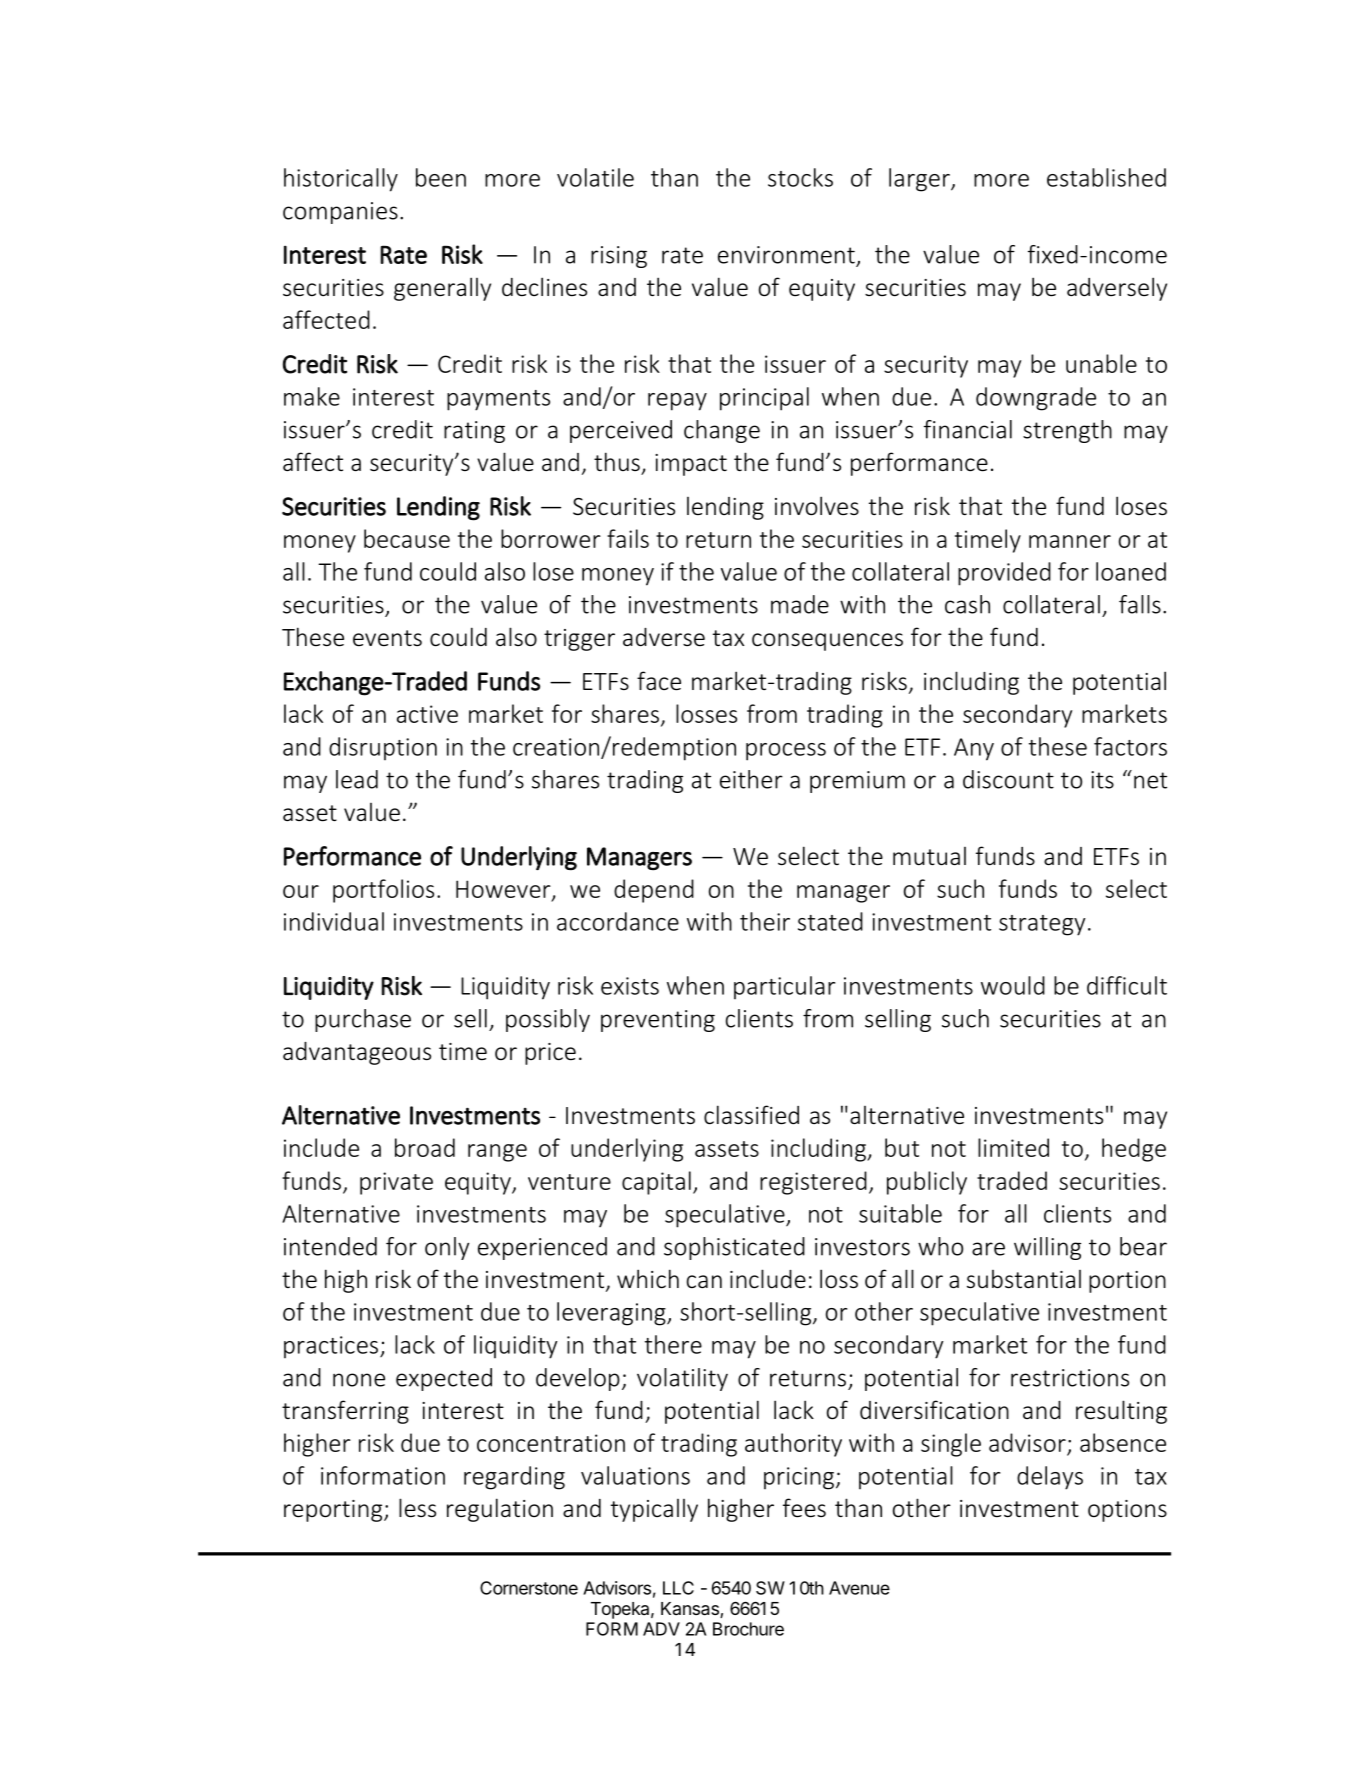 This screenshot has height=1771, width=1369. What do you see at coordinates (786, 255) in the screenshot?
I see `environment` at bounding box center [786, 255].
